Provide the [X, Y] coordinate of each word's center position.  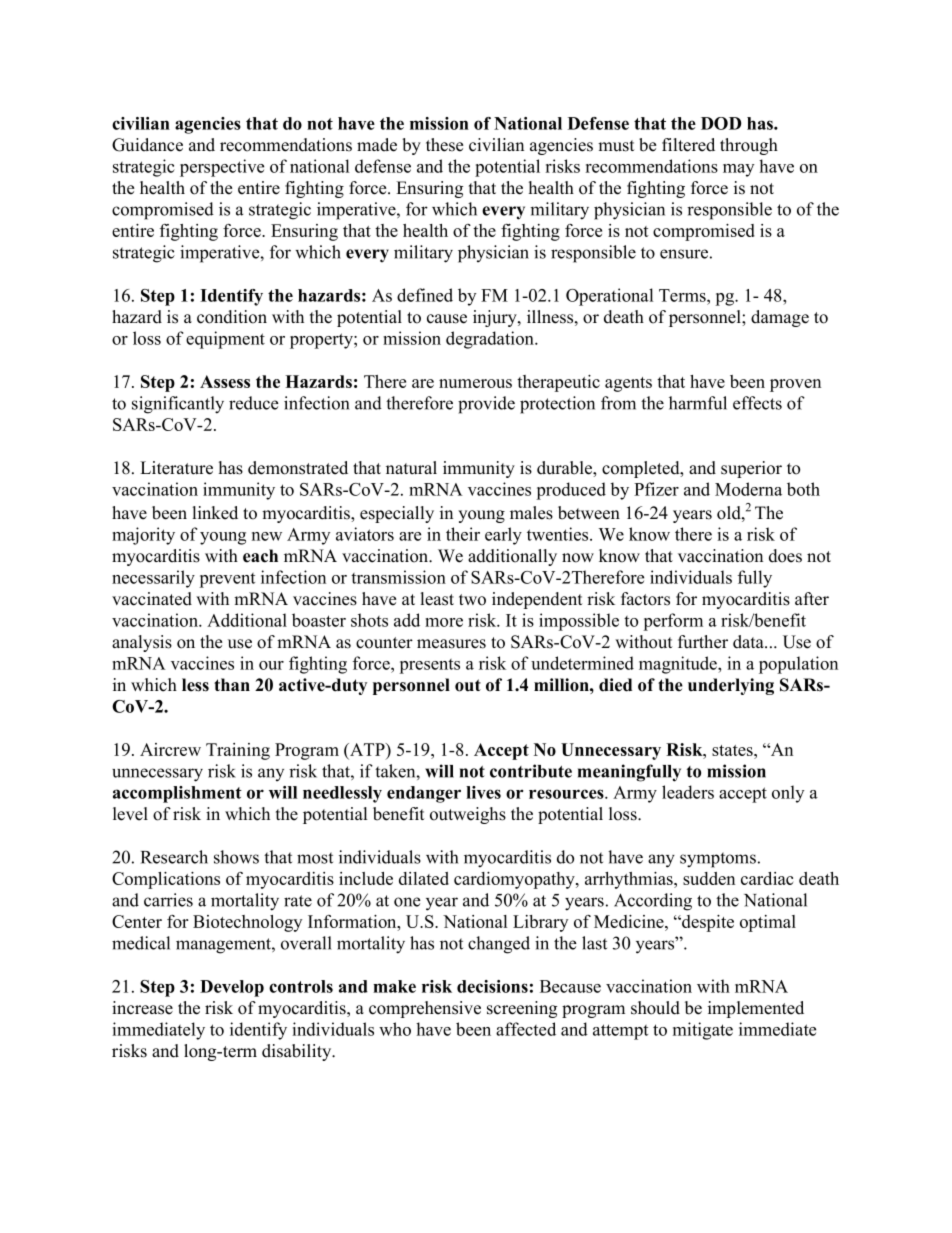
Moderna [748, 489]
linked [215, 513]
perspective [222, 168]
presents [429, 666]
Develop [232, 988]
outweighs [468, 815]
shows [236, 857]
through [749, 146]
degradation [491, 340]
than [232, 684]
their [463, 534]
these [444, 145]
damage [780, 318]
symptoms [718, 860]
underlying [731, 686]
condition [232, 317]
